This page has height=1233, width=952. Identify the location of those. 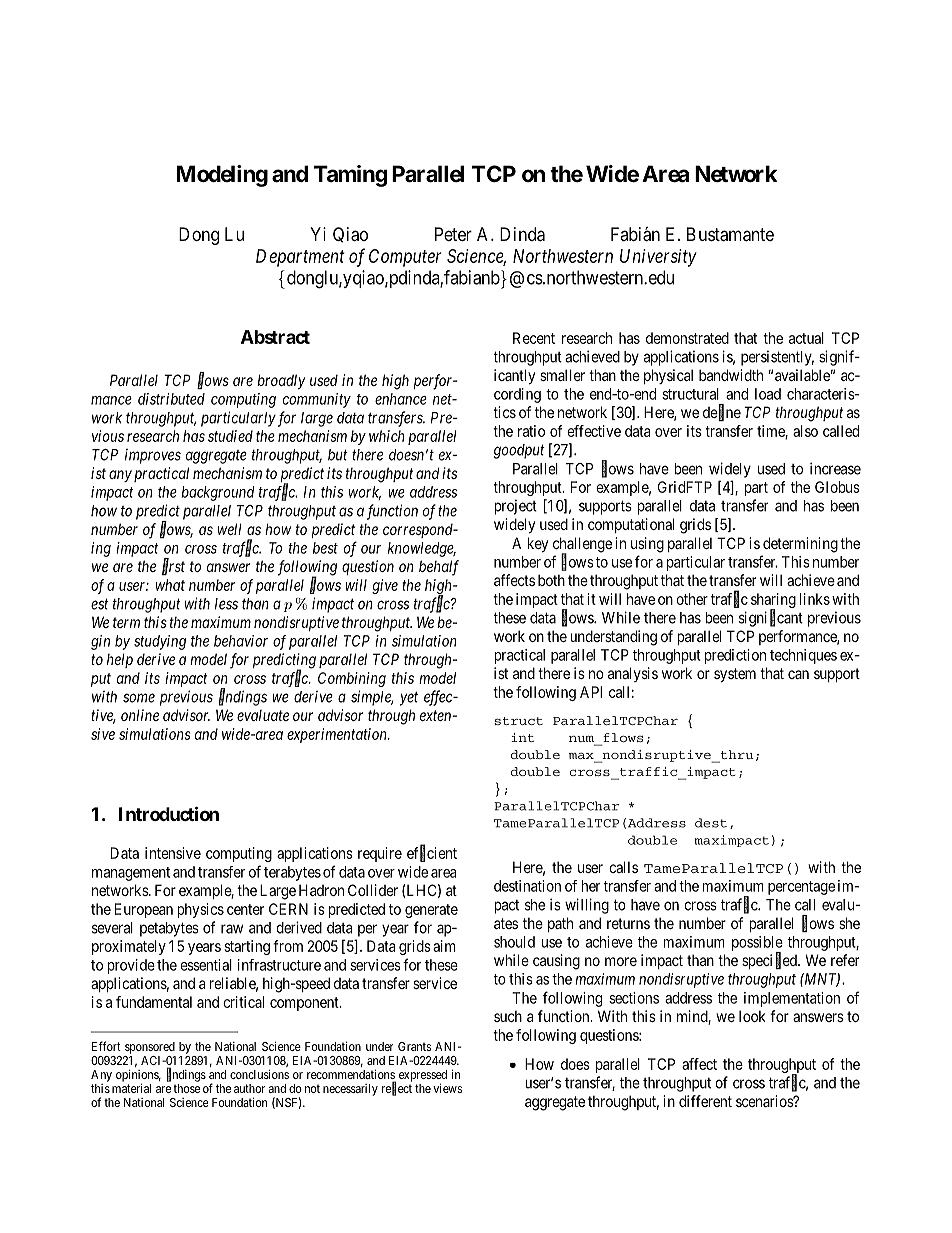
(187, 1088).
